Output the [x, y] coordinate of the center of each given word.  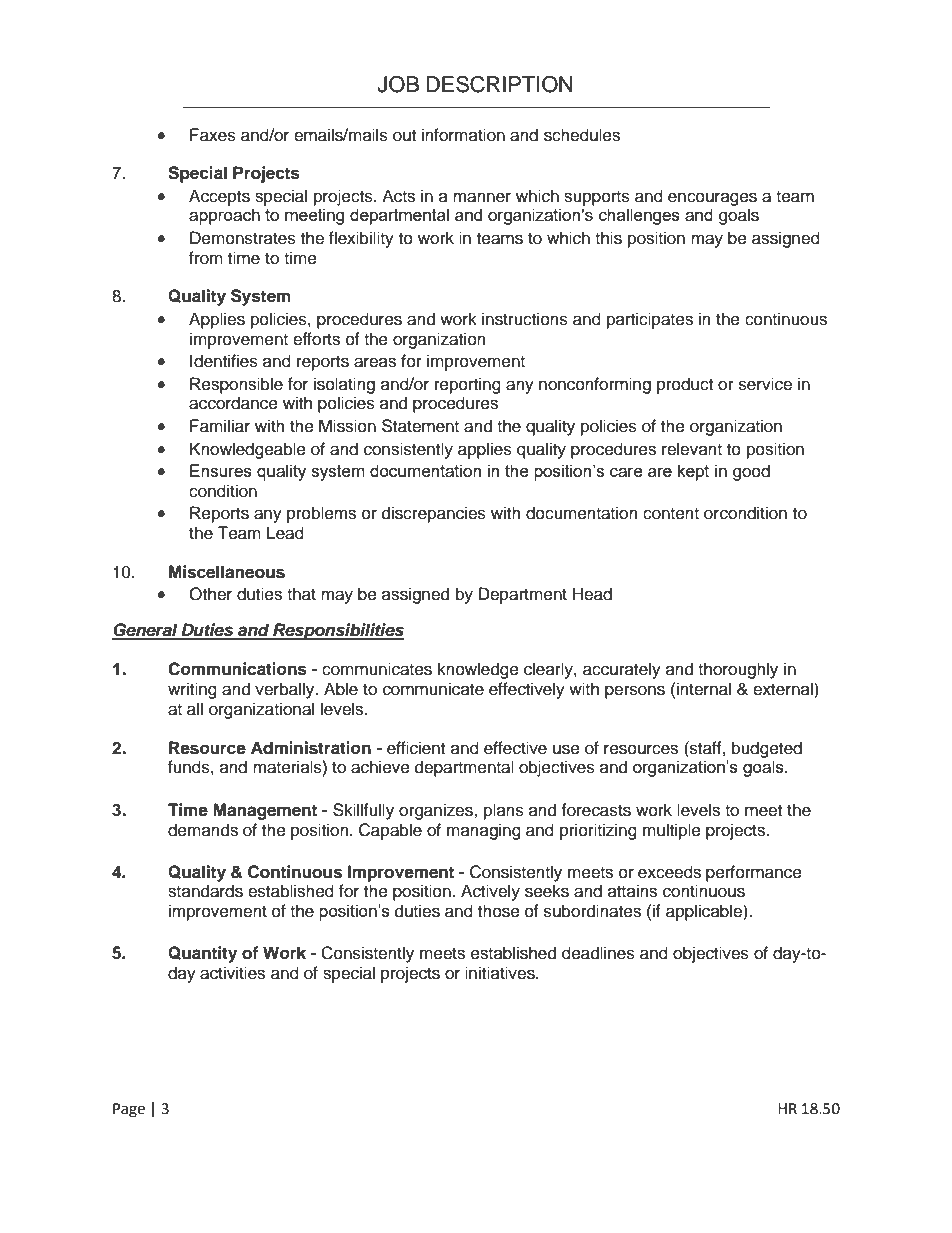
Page [129, 1110]
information [463, 135]
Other [210, 594]
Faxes [213, 135]
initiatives [501, 973]
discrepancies [434, 514]
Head [592, 594]
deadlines [598, 953]
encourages [712, 199]
